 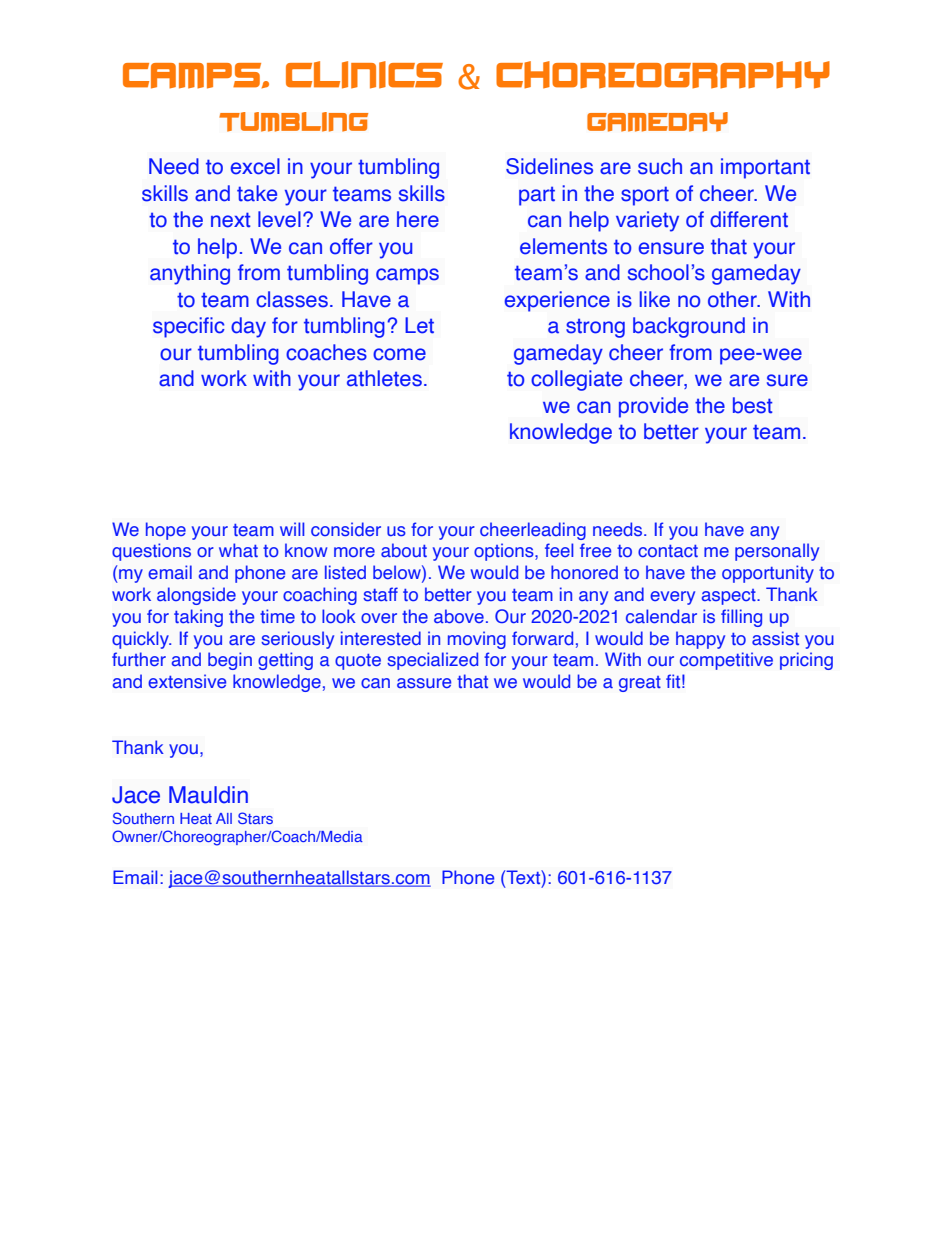 What do you see at coordinates (208, 795) in the page?
I see `Mauldin` at bounding box center [208, 795].
